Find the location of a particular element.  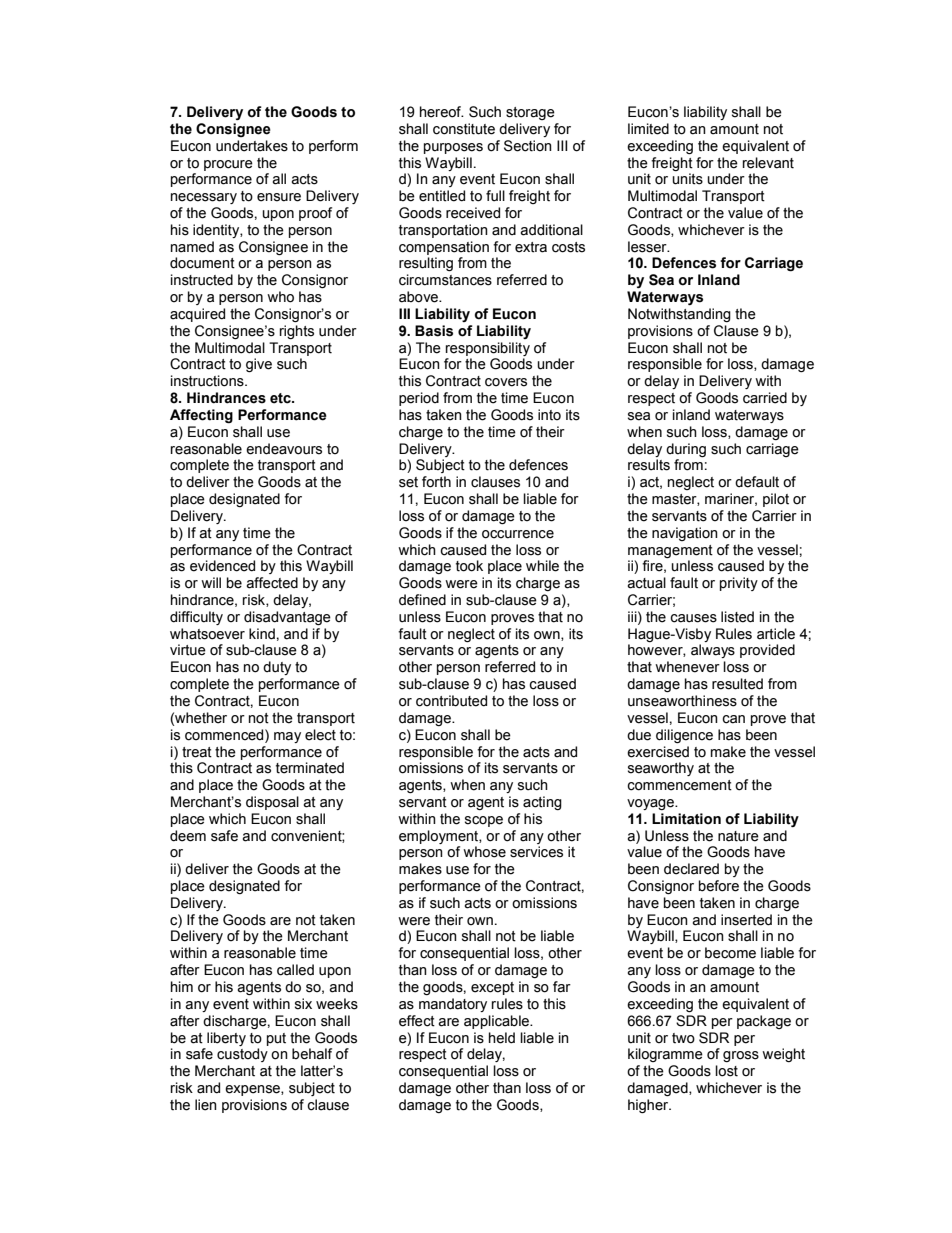

covers is located at coordinates (506, 382).
